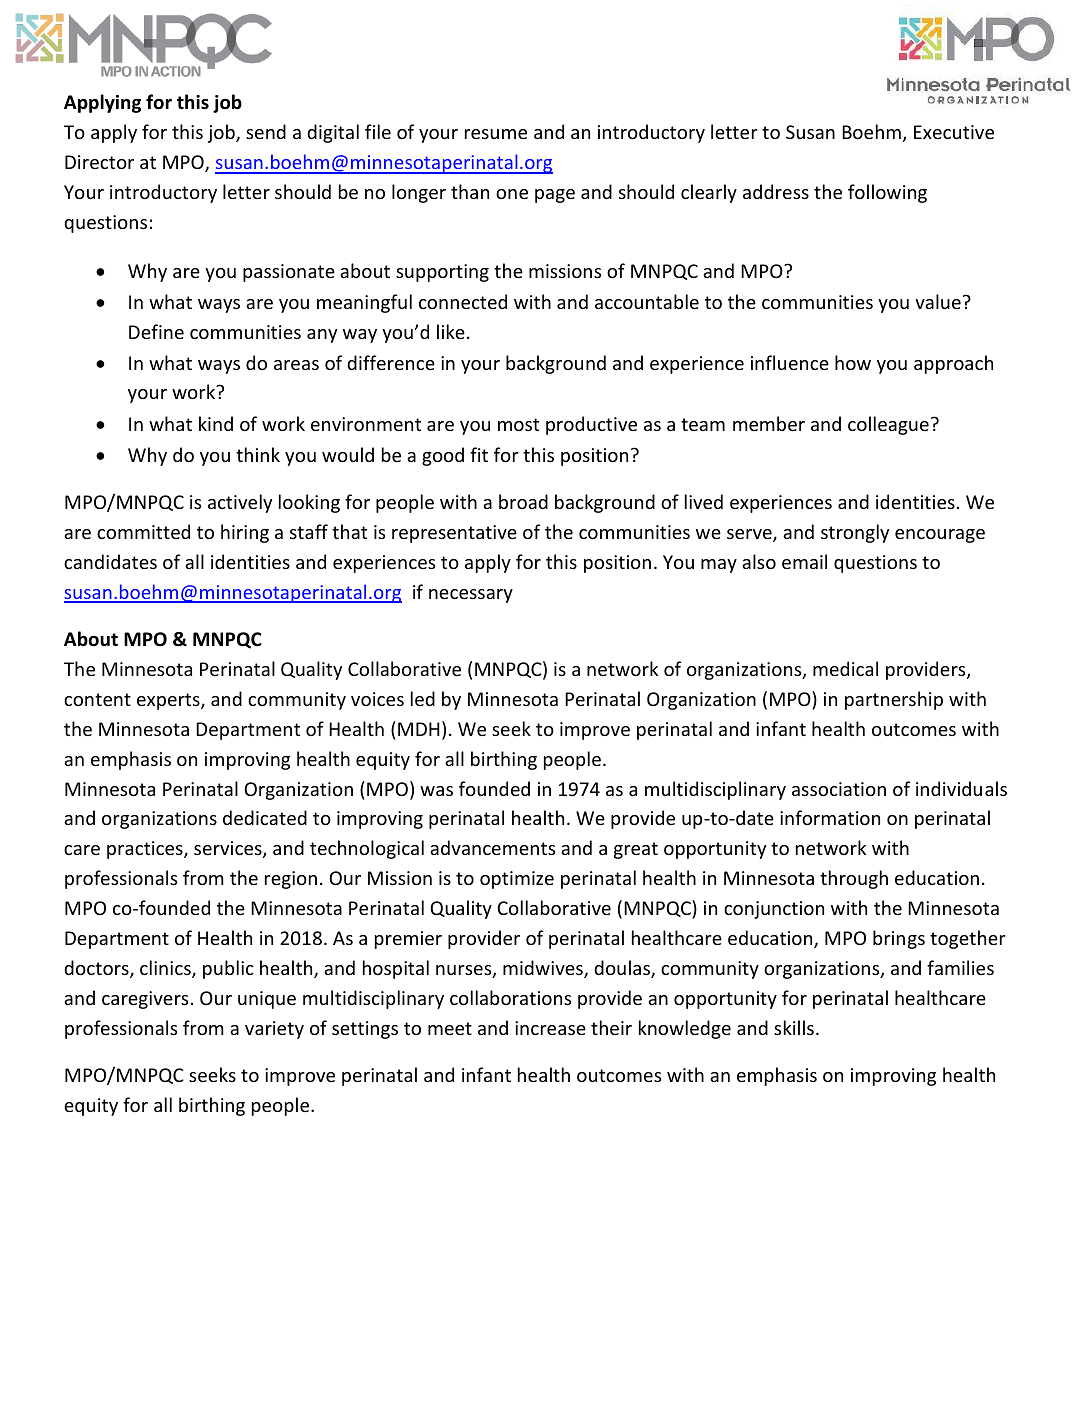 The height and width of the document is (1404, 1085). Describe the element at coordinates (518, 424) in the document. I see `most` at that location.
